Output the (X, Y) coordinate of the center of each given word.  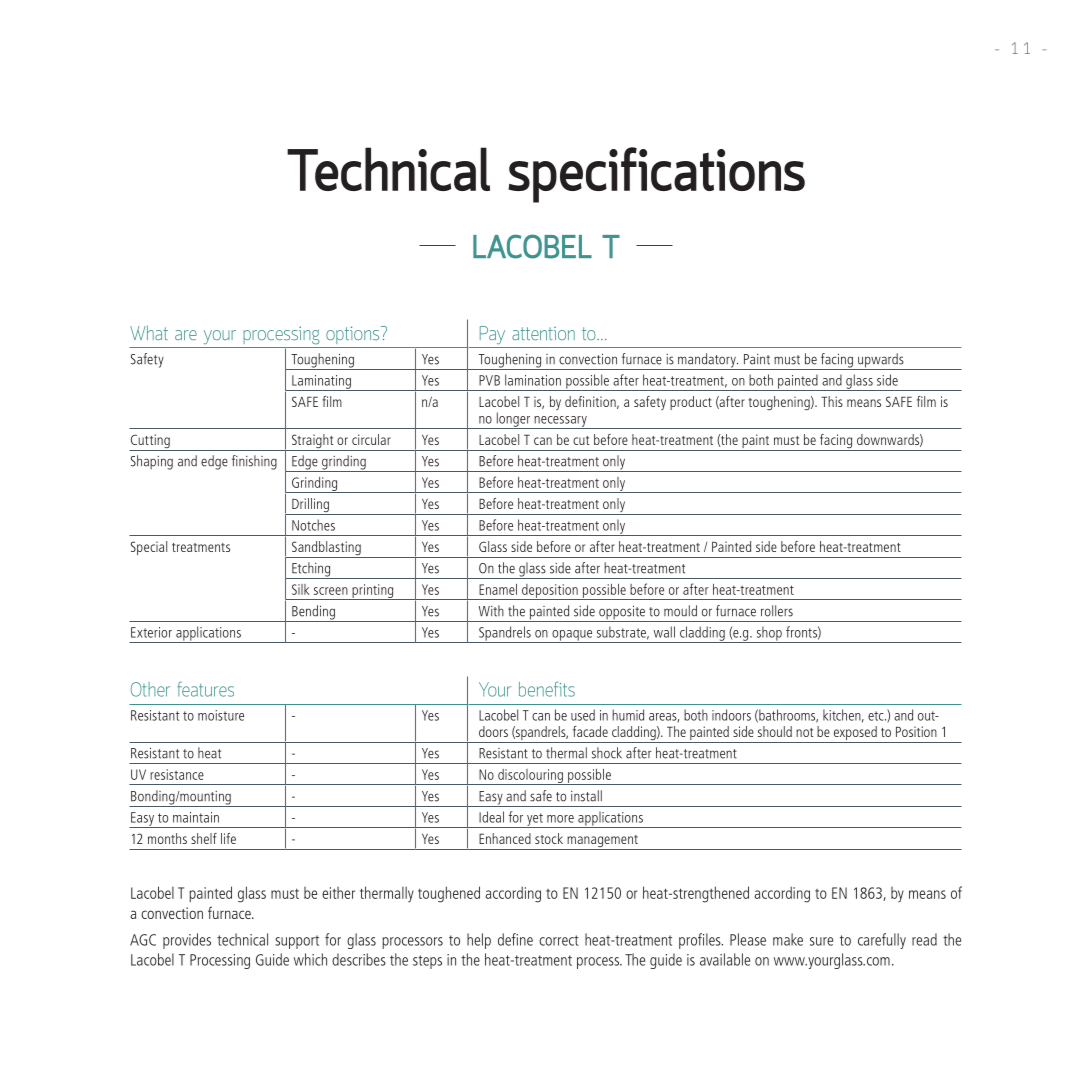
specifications (656, 175)
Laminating (321, 383)
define (515, 939)
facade (590, 731)
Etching (311, 570)
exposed (855, 734)
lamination (533, 380)
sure (821, 941)
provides (187, 941)
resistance (177, 774)
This (832, 401)
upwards (881, 361)
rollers (777, 611)
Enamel (498, 589)
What (149, 332)
